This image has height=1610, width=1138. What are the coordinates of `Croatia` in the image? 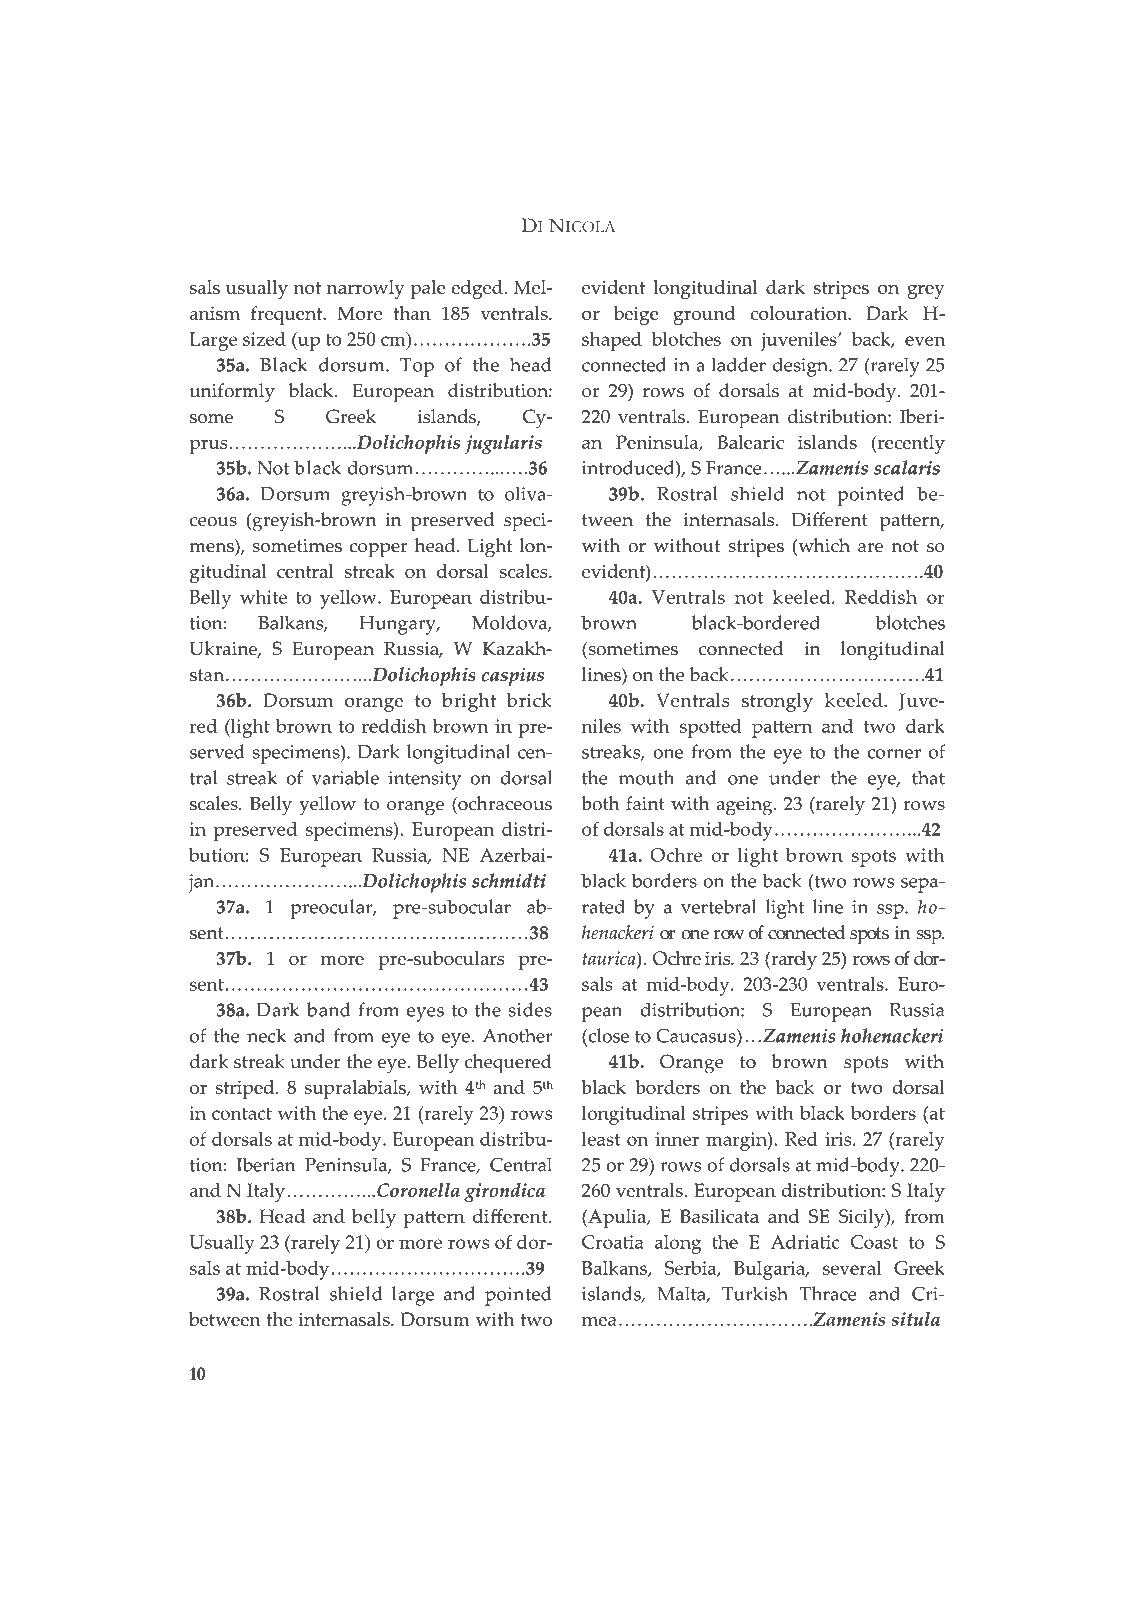 It's located at (613, 1242).
